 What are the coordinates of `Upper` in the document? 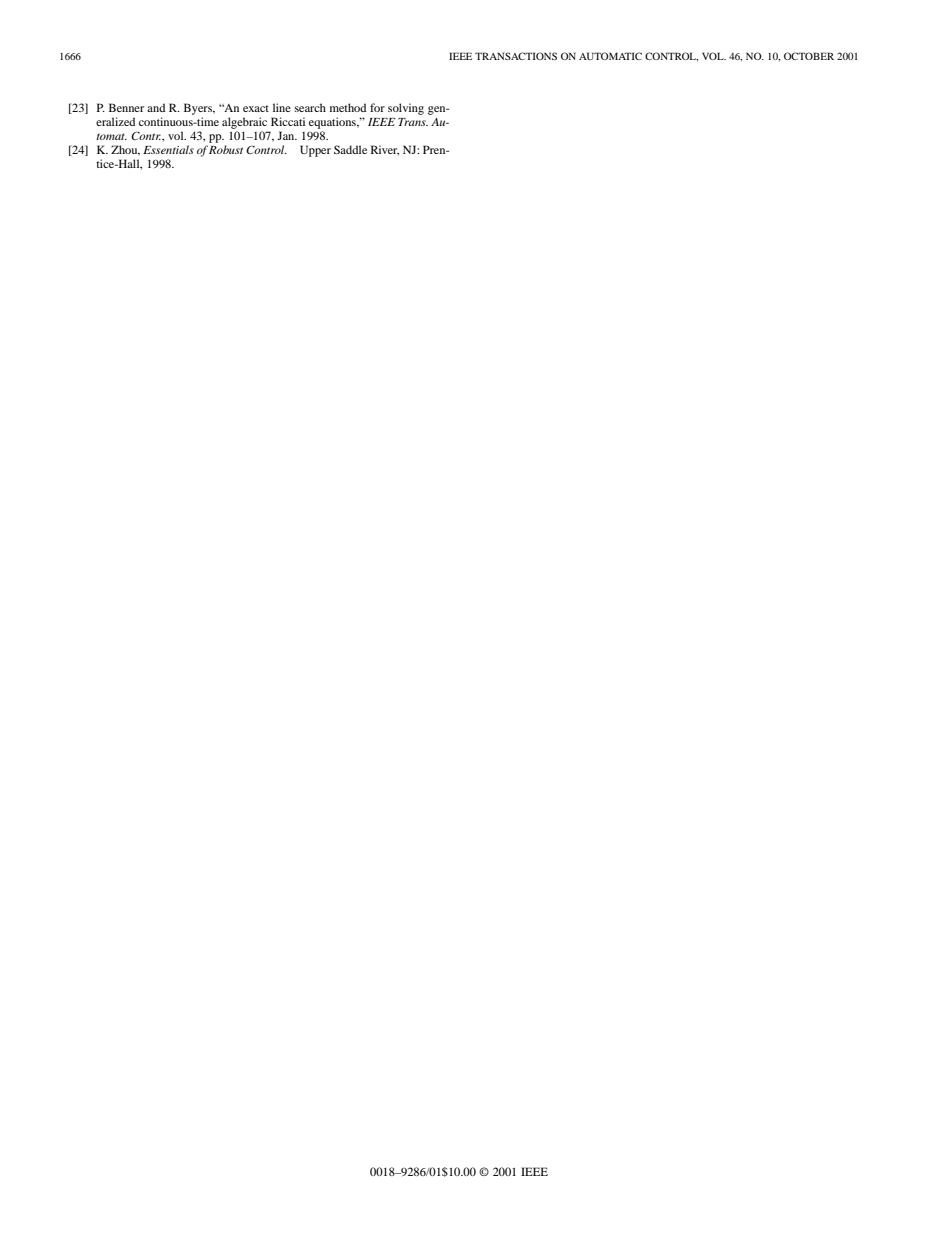 It's located at (315, 151).
